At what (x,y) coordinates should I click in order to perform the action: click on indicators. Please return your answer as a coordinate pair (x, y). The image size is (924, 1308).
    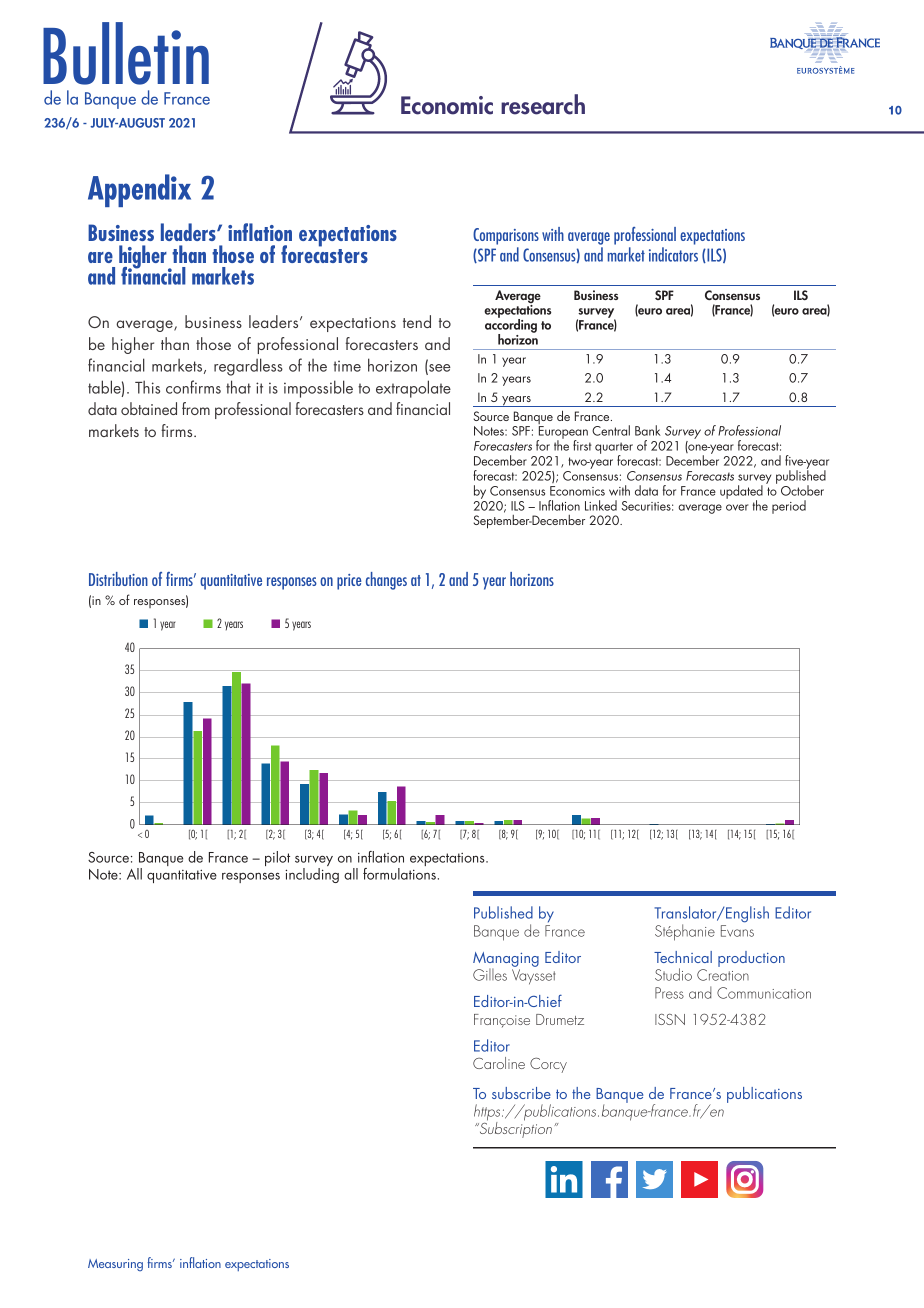
    Looking at the image, I should click on (673, 254).
